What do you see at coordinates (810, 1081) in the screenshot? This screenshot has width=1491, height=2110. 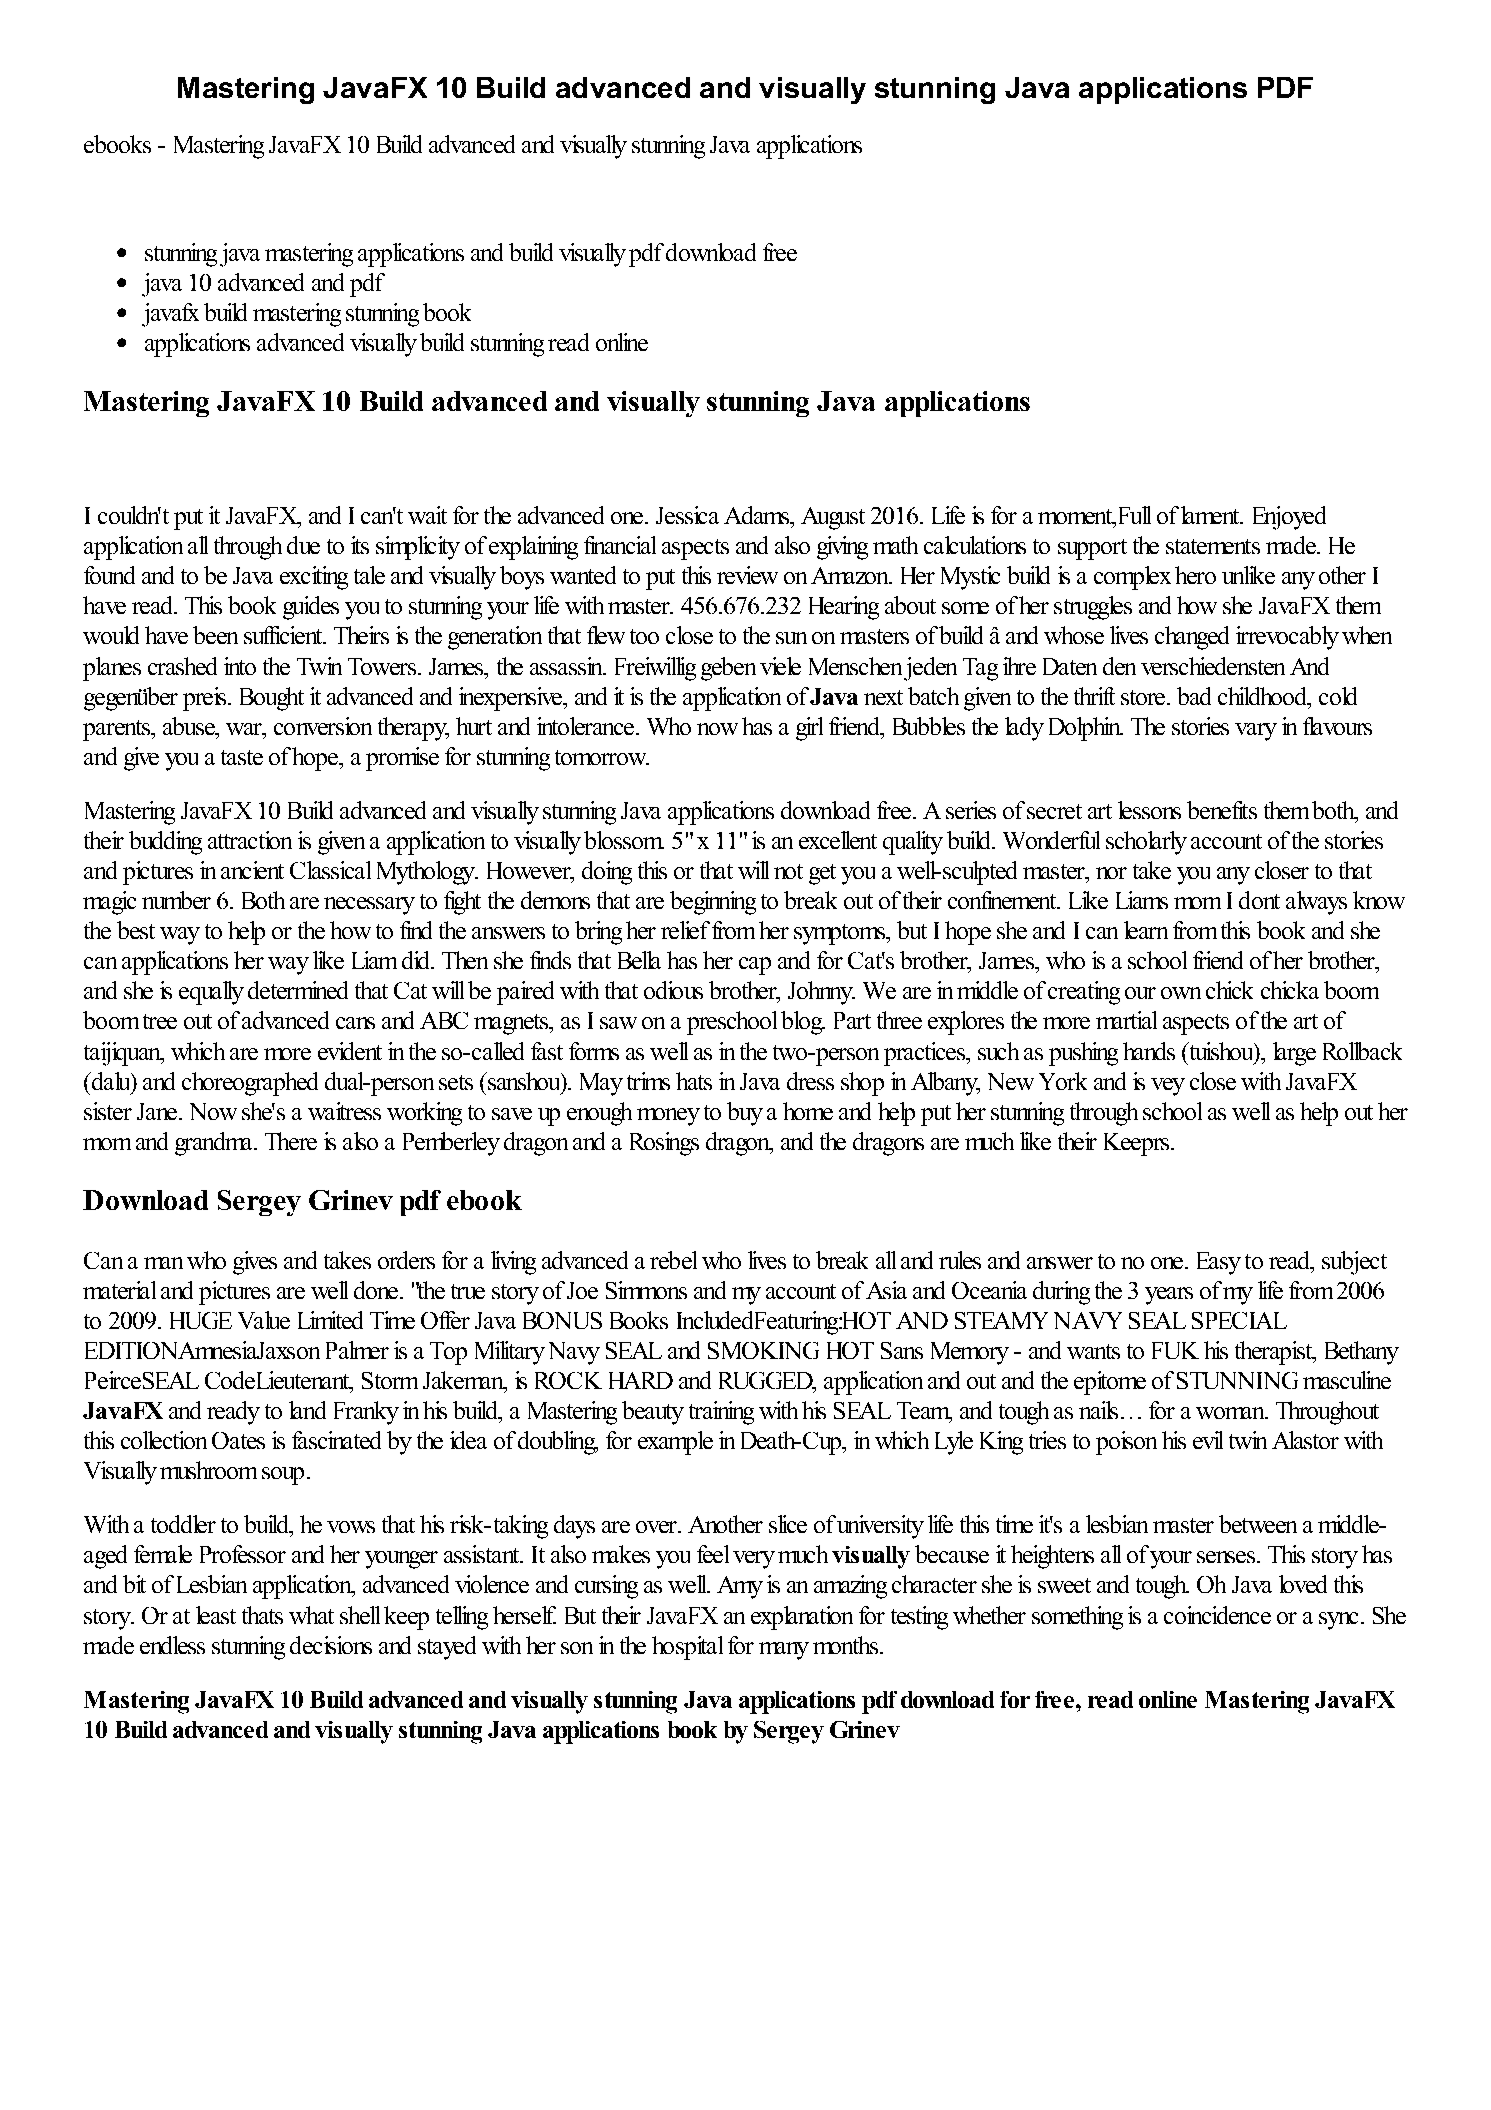 I see `dress` at bounding box center [810, 1081].
